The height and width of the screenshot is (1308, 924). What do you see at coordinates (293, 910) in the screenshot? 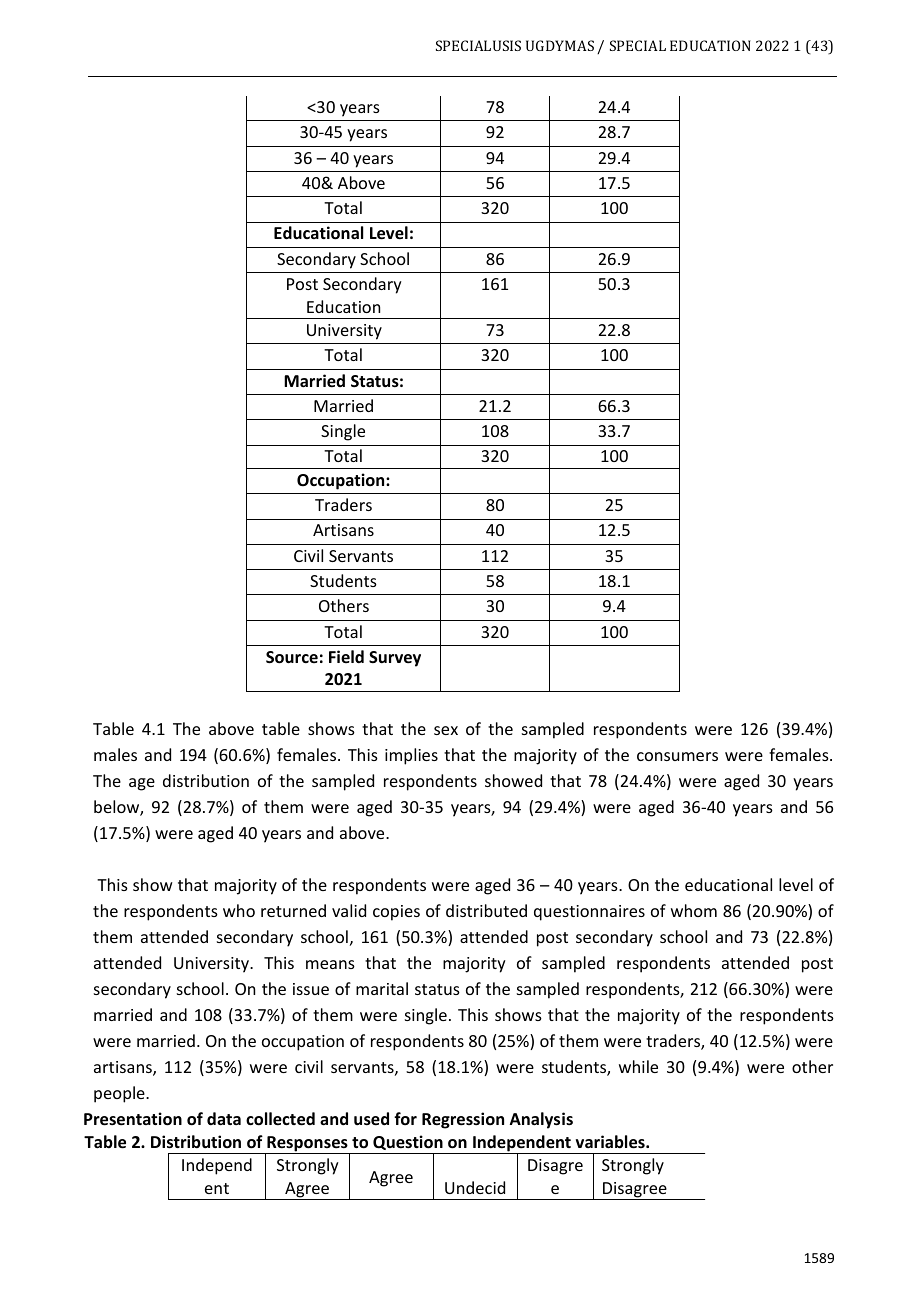
I see `returned` at bounding box center [293, 910].
